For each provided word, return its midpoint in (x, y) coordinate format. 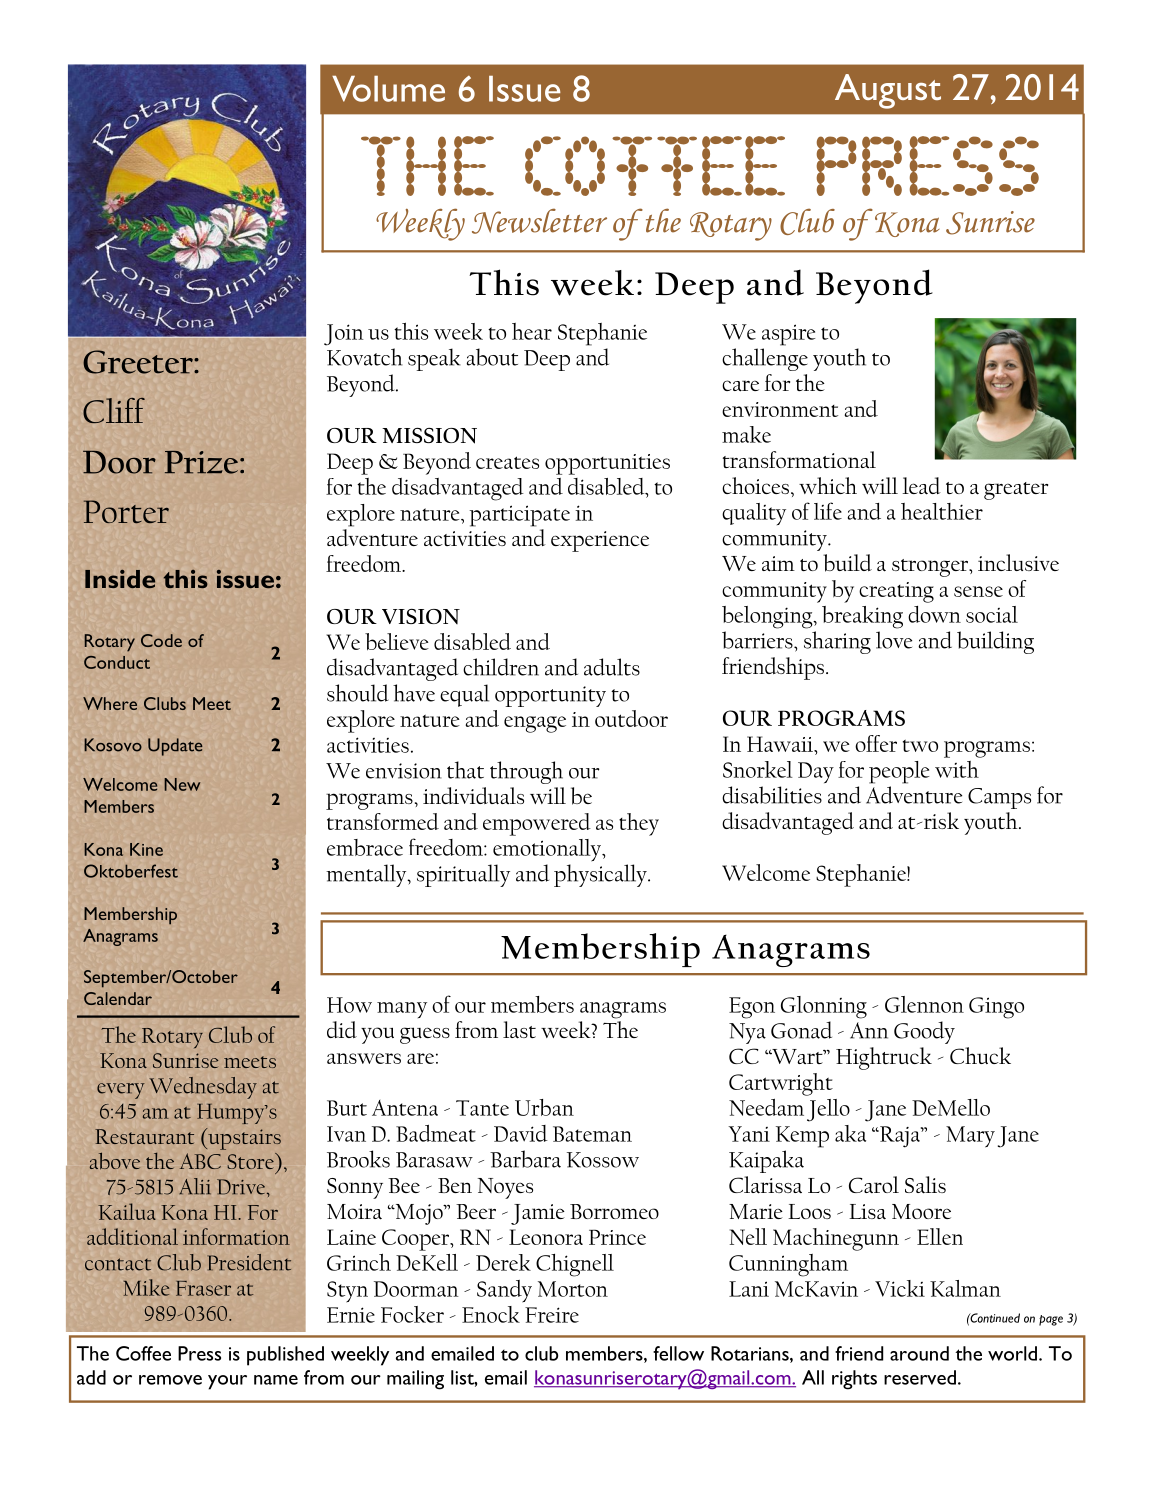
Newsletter (539, 221)
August (888, 91)
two (920, 746)
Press (199, 1353)
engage (535, 724)
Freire (552, 1315)
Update (175, 747)
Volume (388, 89)
